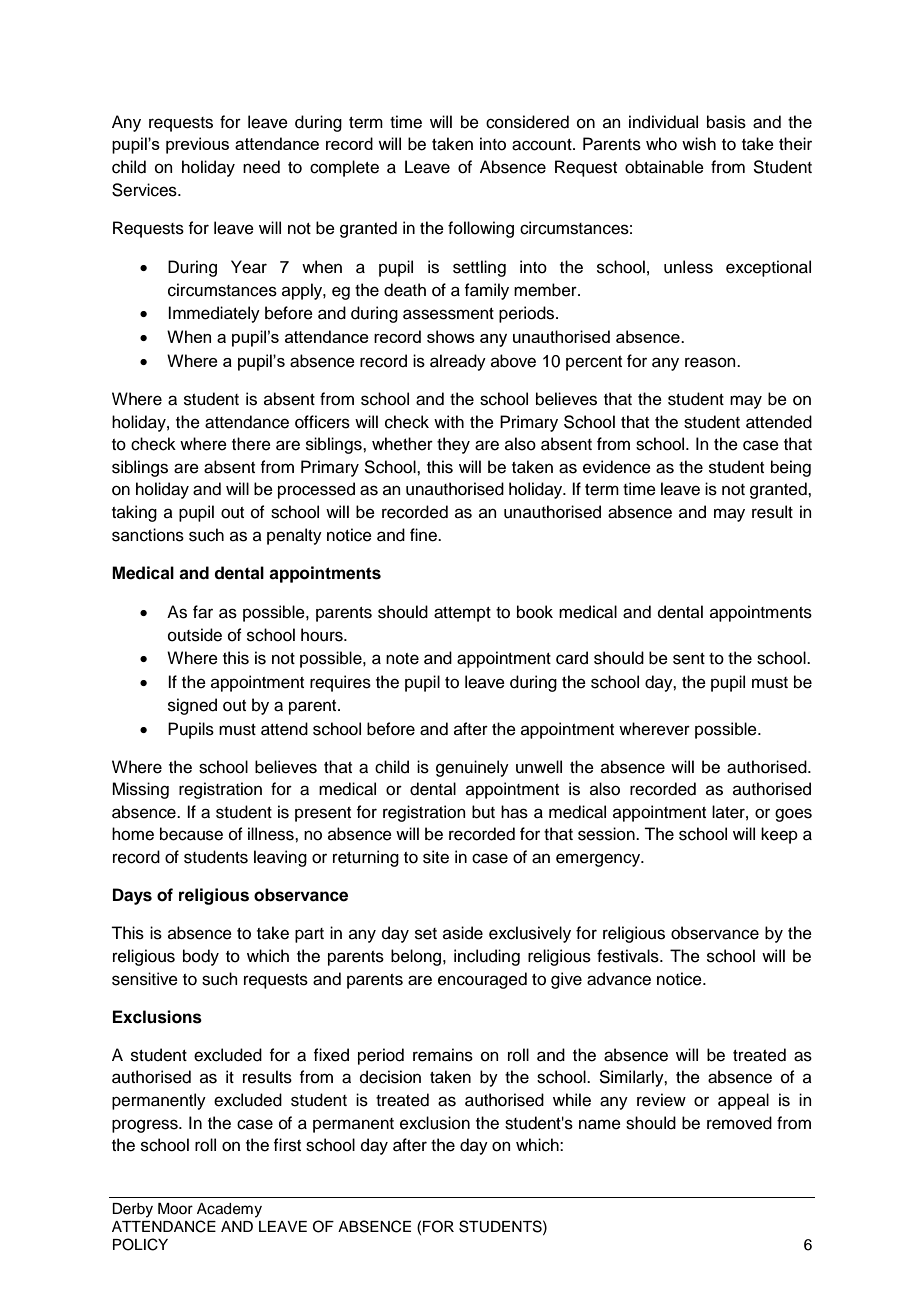 The image size is (924, 1308). What do you see at coordinates (201, 957) in the screenshot?
I see `body` at bounding box center [201, 957].
